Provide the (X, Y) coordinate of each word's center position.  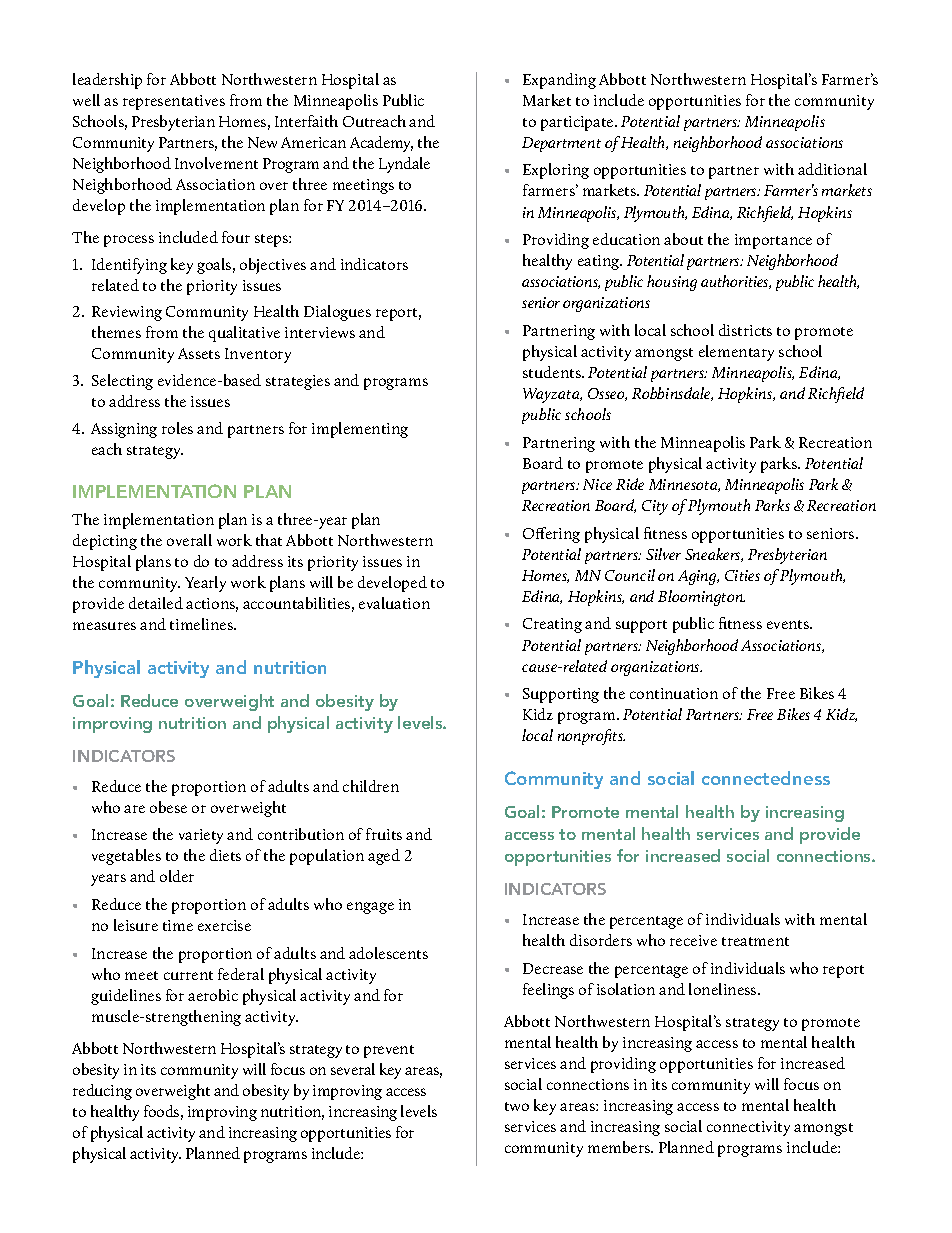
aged (384, 857)
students (553, 372)
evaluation (394, 603)
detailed (156, 603)
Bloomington (701, 598)
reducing (102, 1092)
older (177, 876)
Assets (199, 353)
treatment (755, 941)
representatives (174, 102)
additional (832, 169)
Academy (381, 144)
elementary (736, 353)
